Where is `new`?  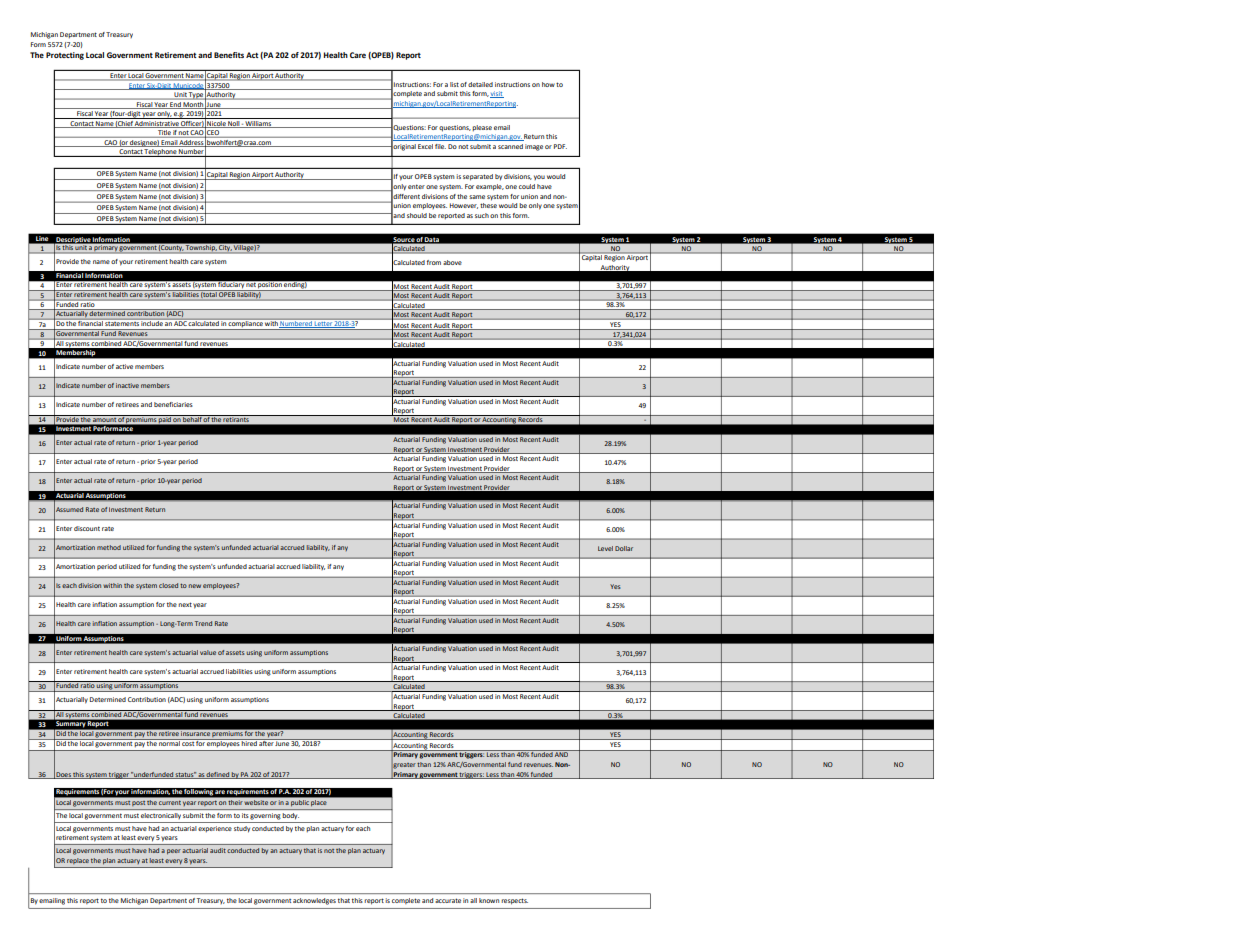
new is located at coordinates (195, 586).
